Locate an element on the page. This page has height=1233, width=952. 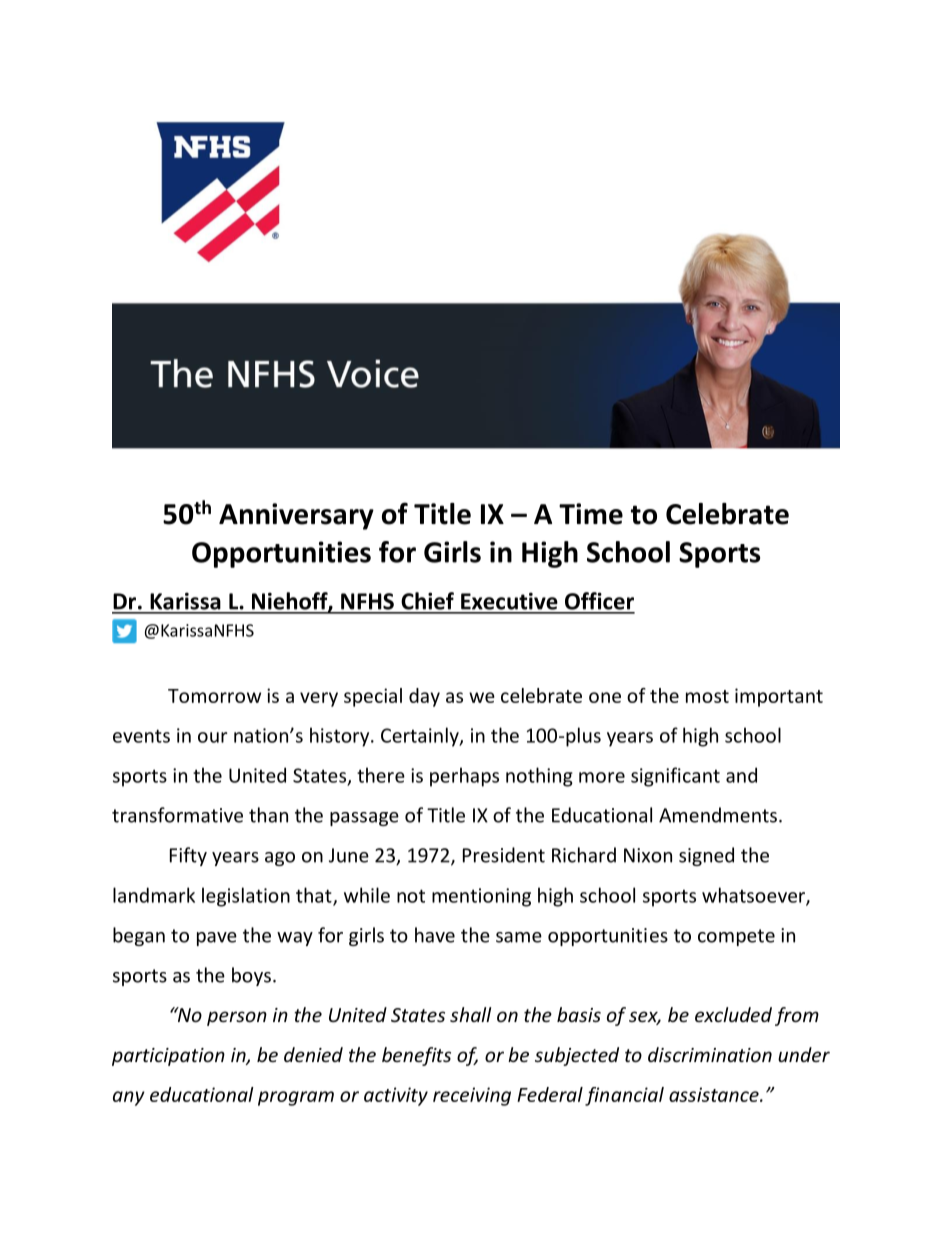
Anniversary is located at coordinates (296, 516).
